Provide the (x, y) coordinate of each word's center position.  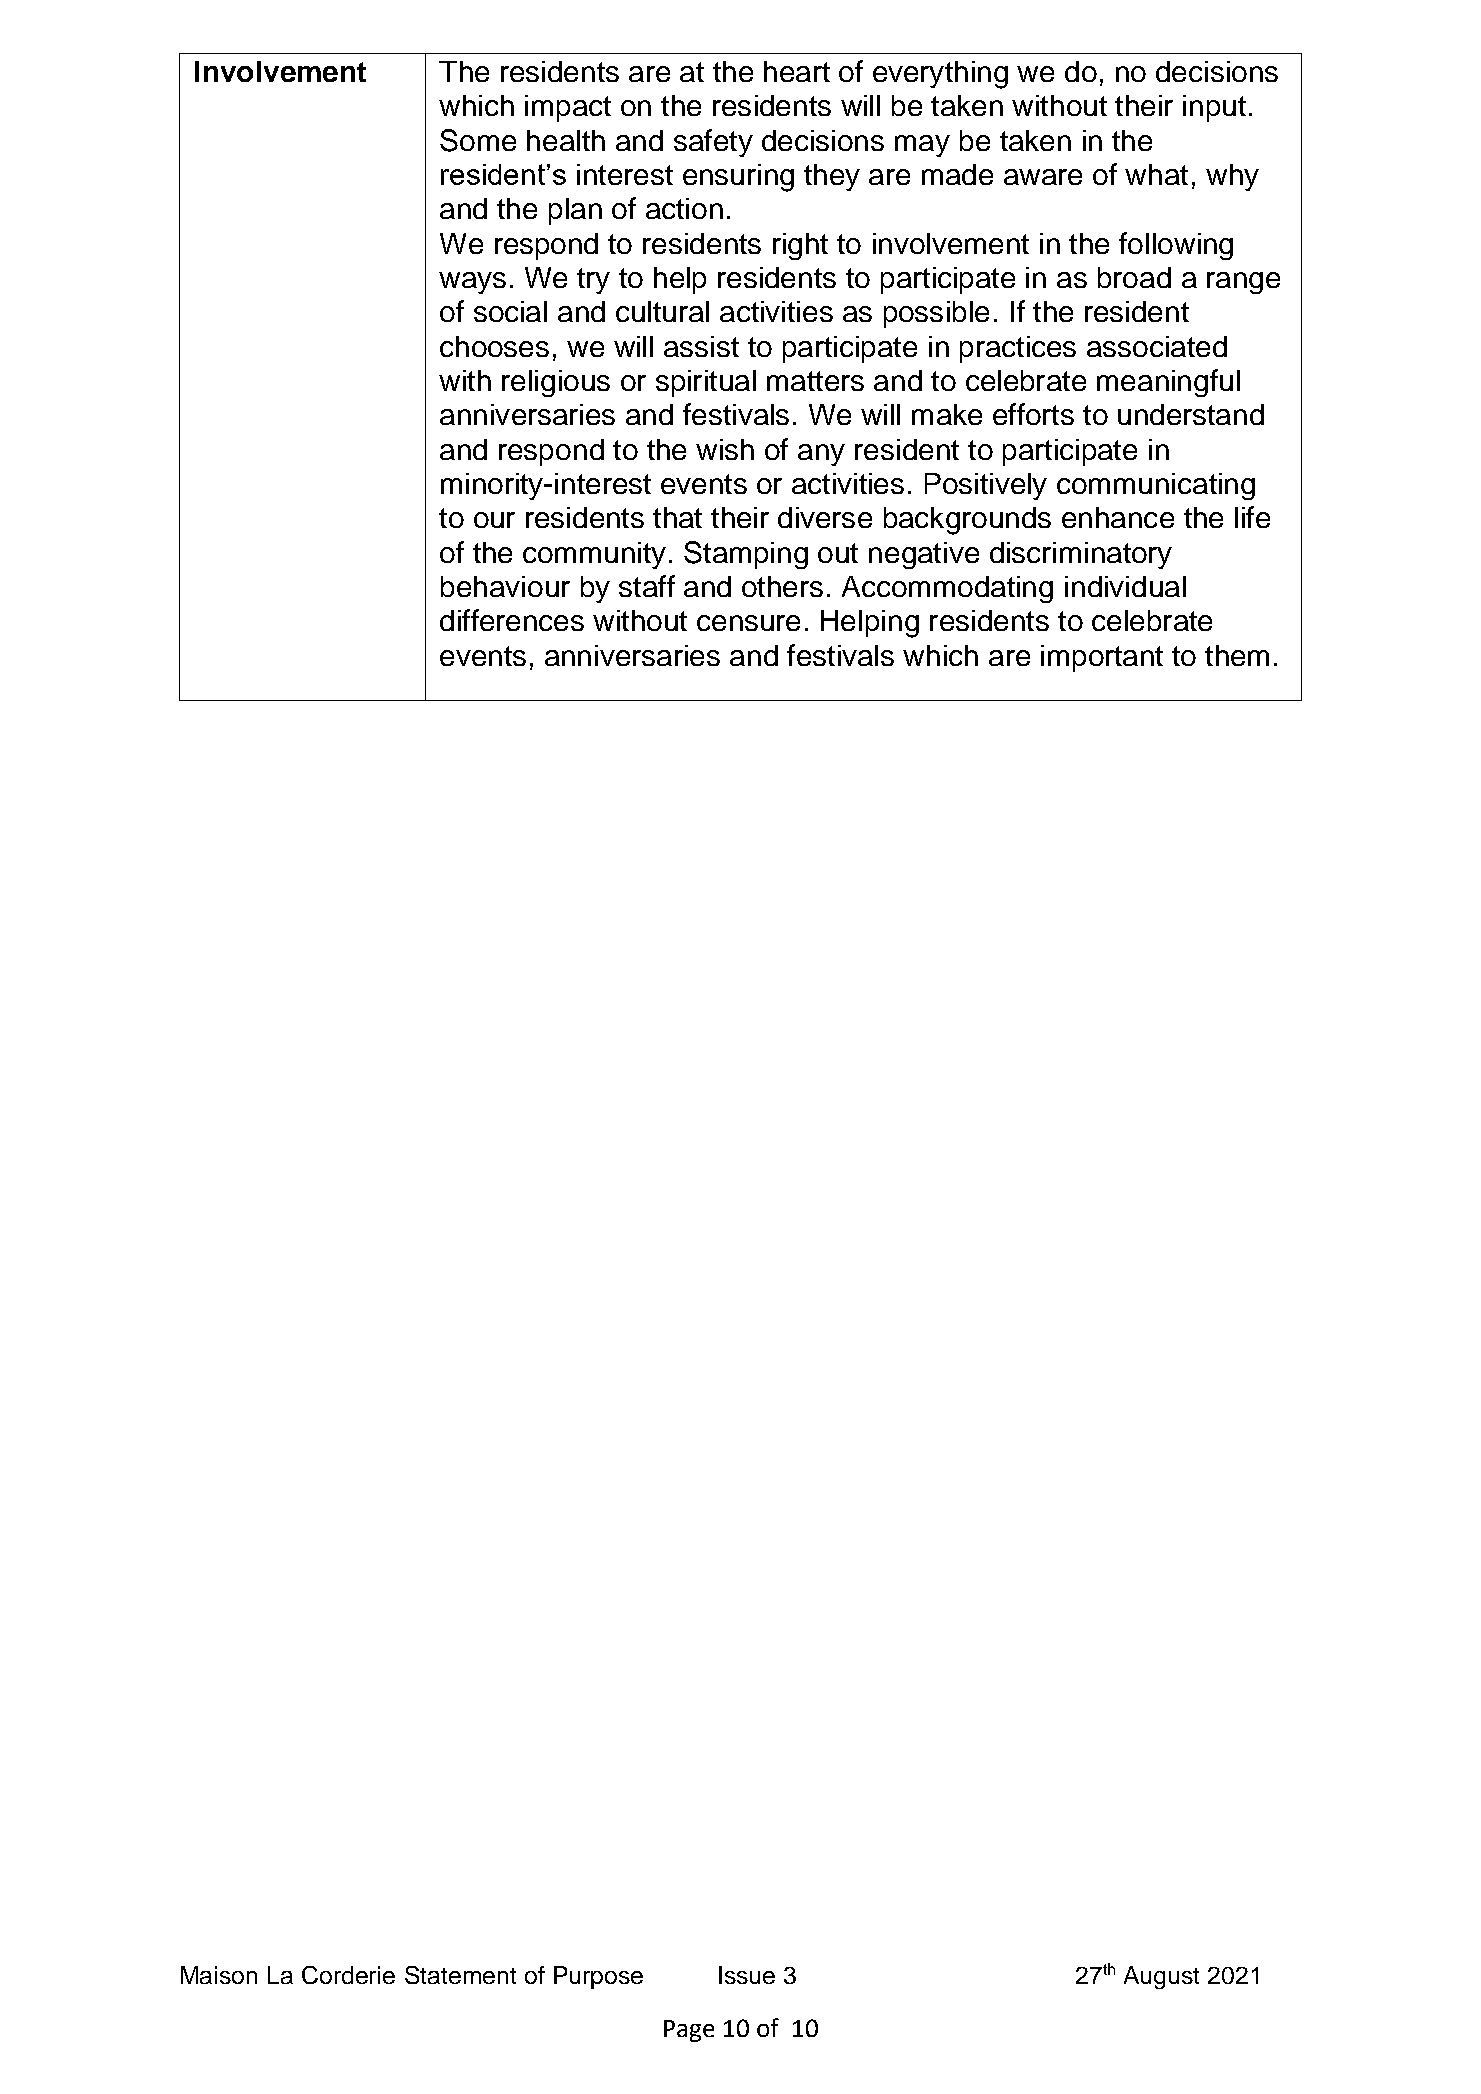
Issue (747, 1975)
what (1156, 174)
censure (748, 623)
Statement (460, 1975)
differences (512, 620)
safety (713, 143)
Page (689, 2031)
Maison (219, 1975)
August (1161, 1977)
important (1102, 658)
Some (478, 140)
